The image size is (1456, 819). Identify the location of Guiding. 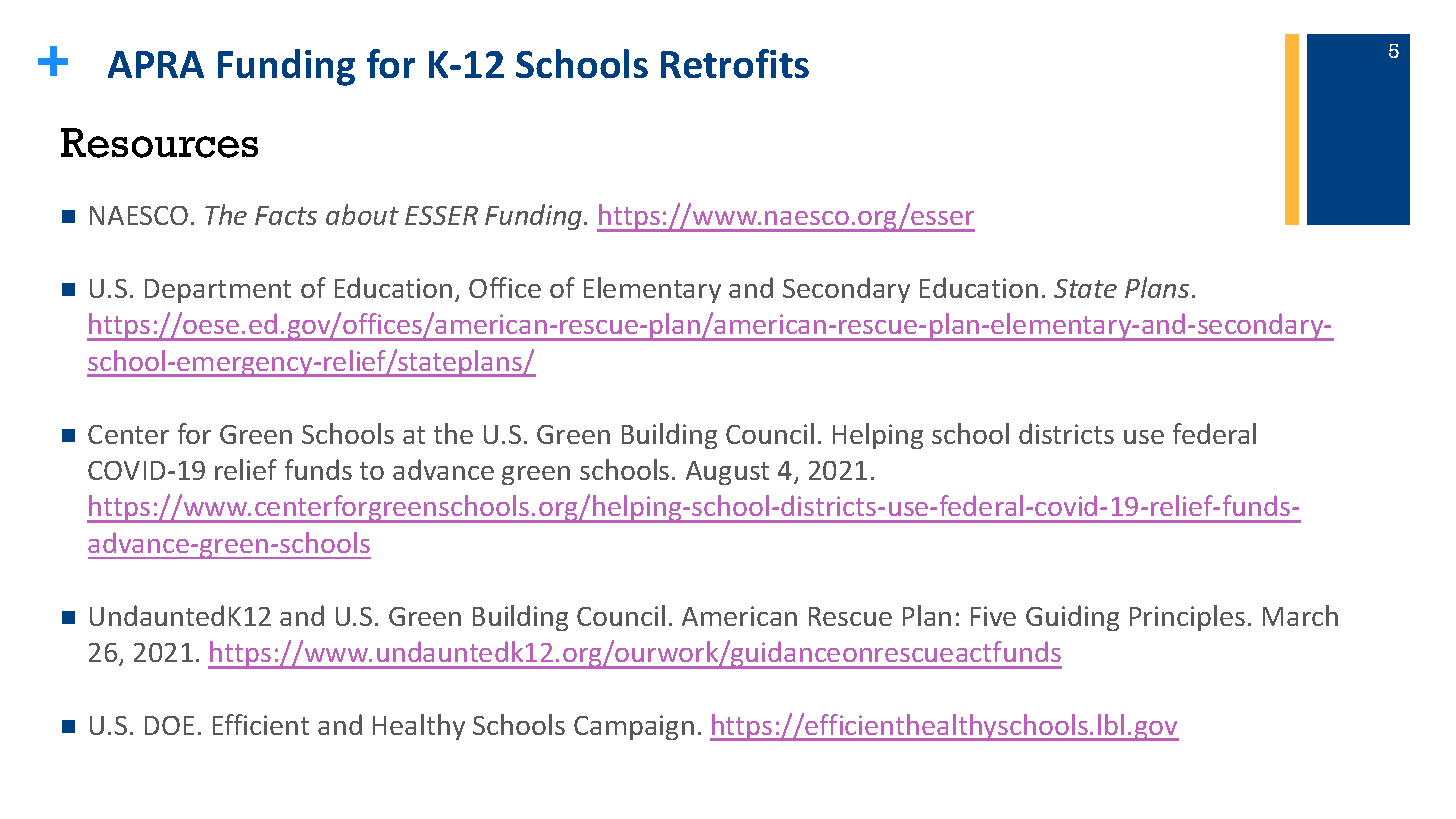
(1072, 618).
